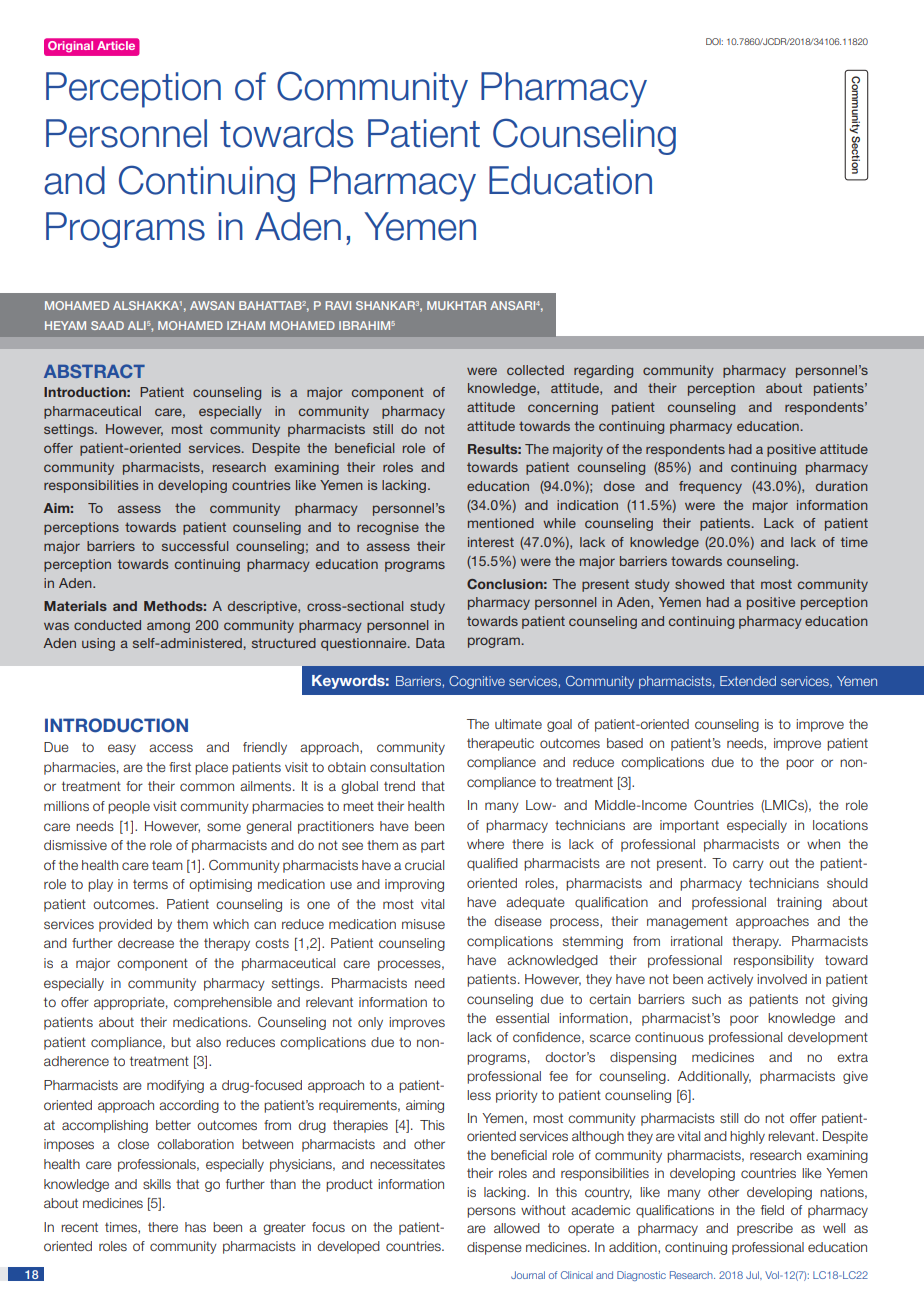 Image resolution: width=924 pixels, height=1308 pixels. Describe the element at coordinates (146, 943) in the screenshot. I see `decrease` at that location.
